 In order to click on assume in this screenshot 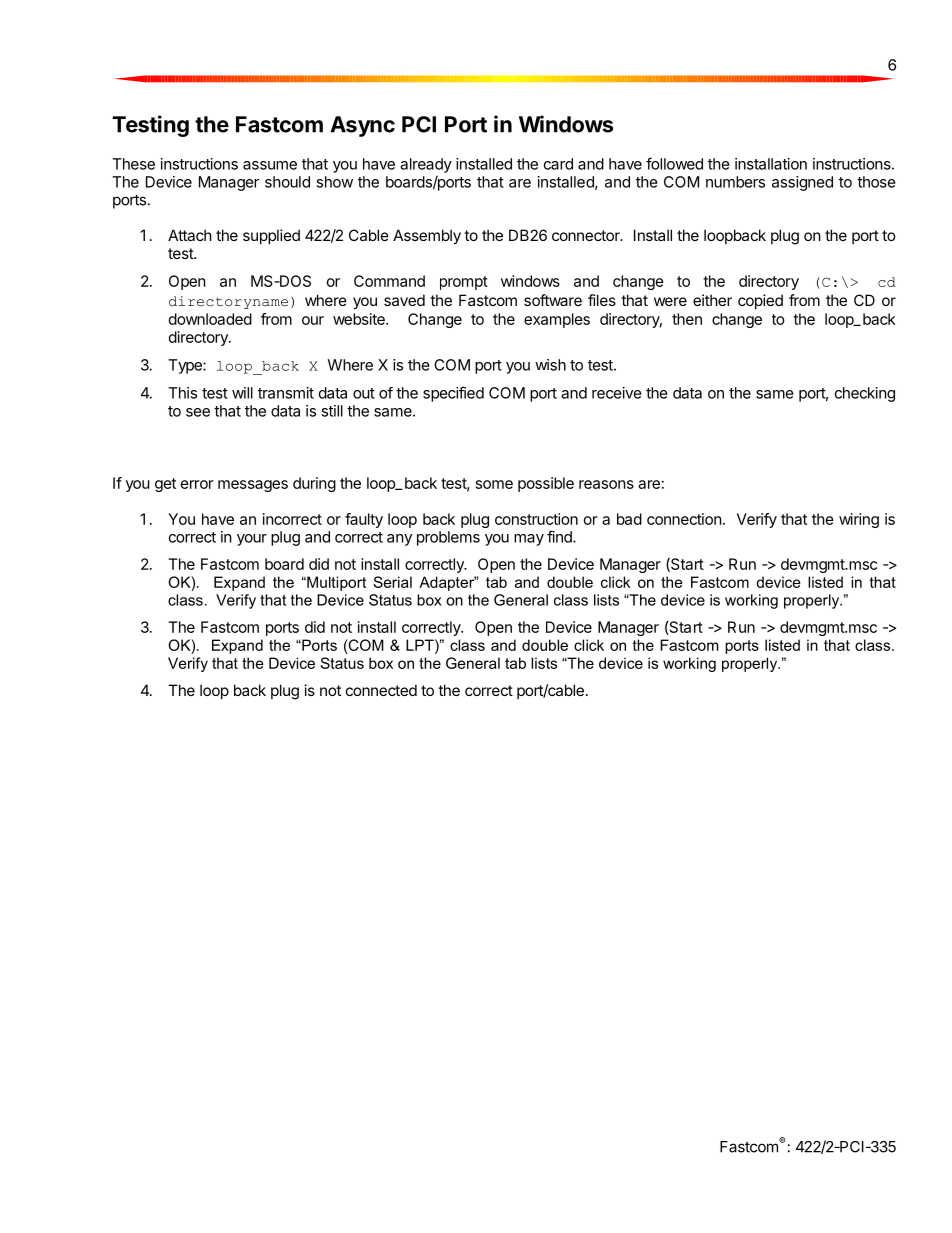, I will do `click(270, 165)`.
